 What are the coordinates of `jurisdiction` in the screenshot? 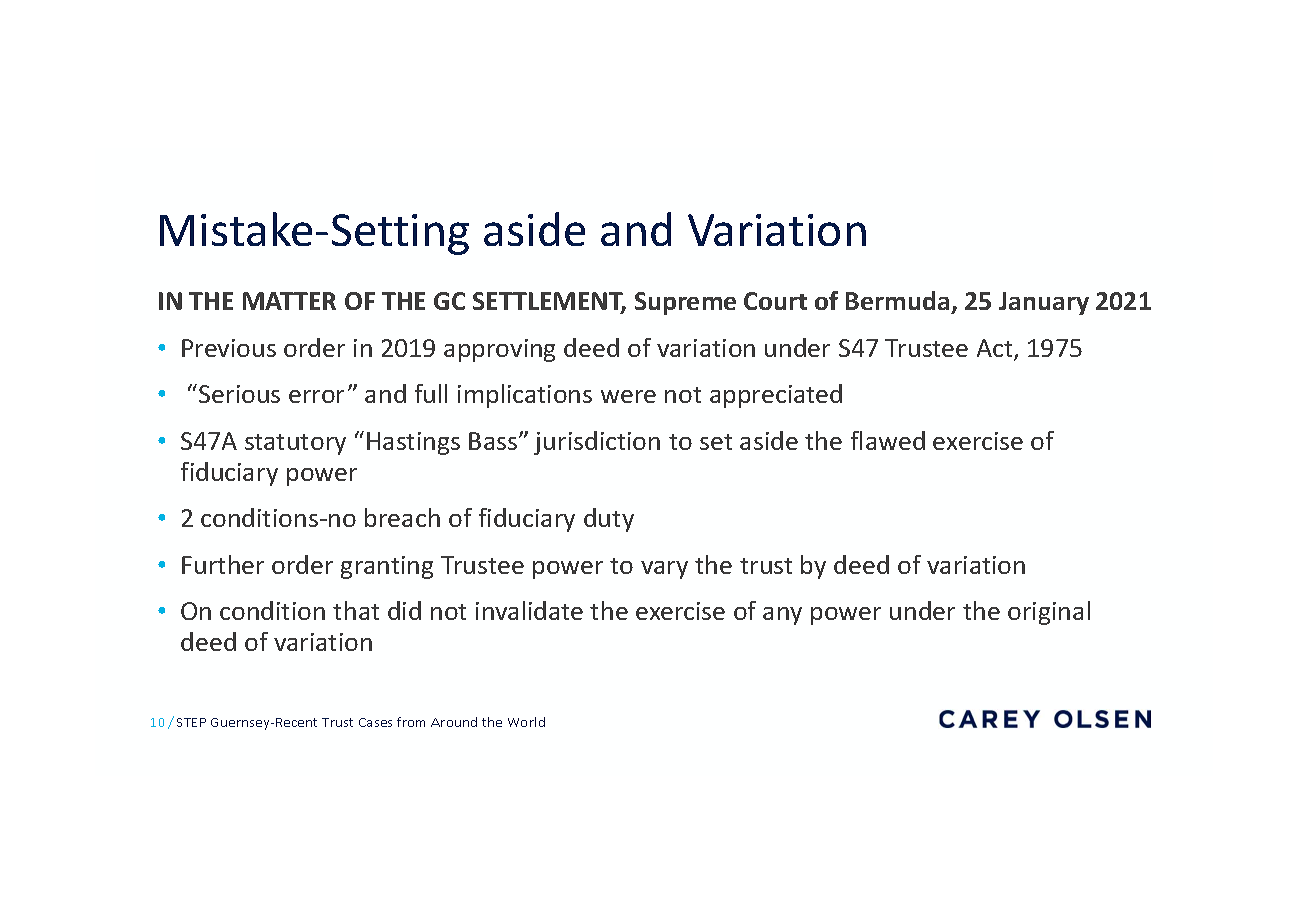 It's located at (597, 443).
